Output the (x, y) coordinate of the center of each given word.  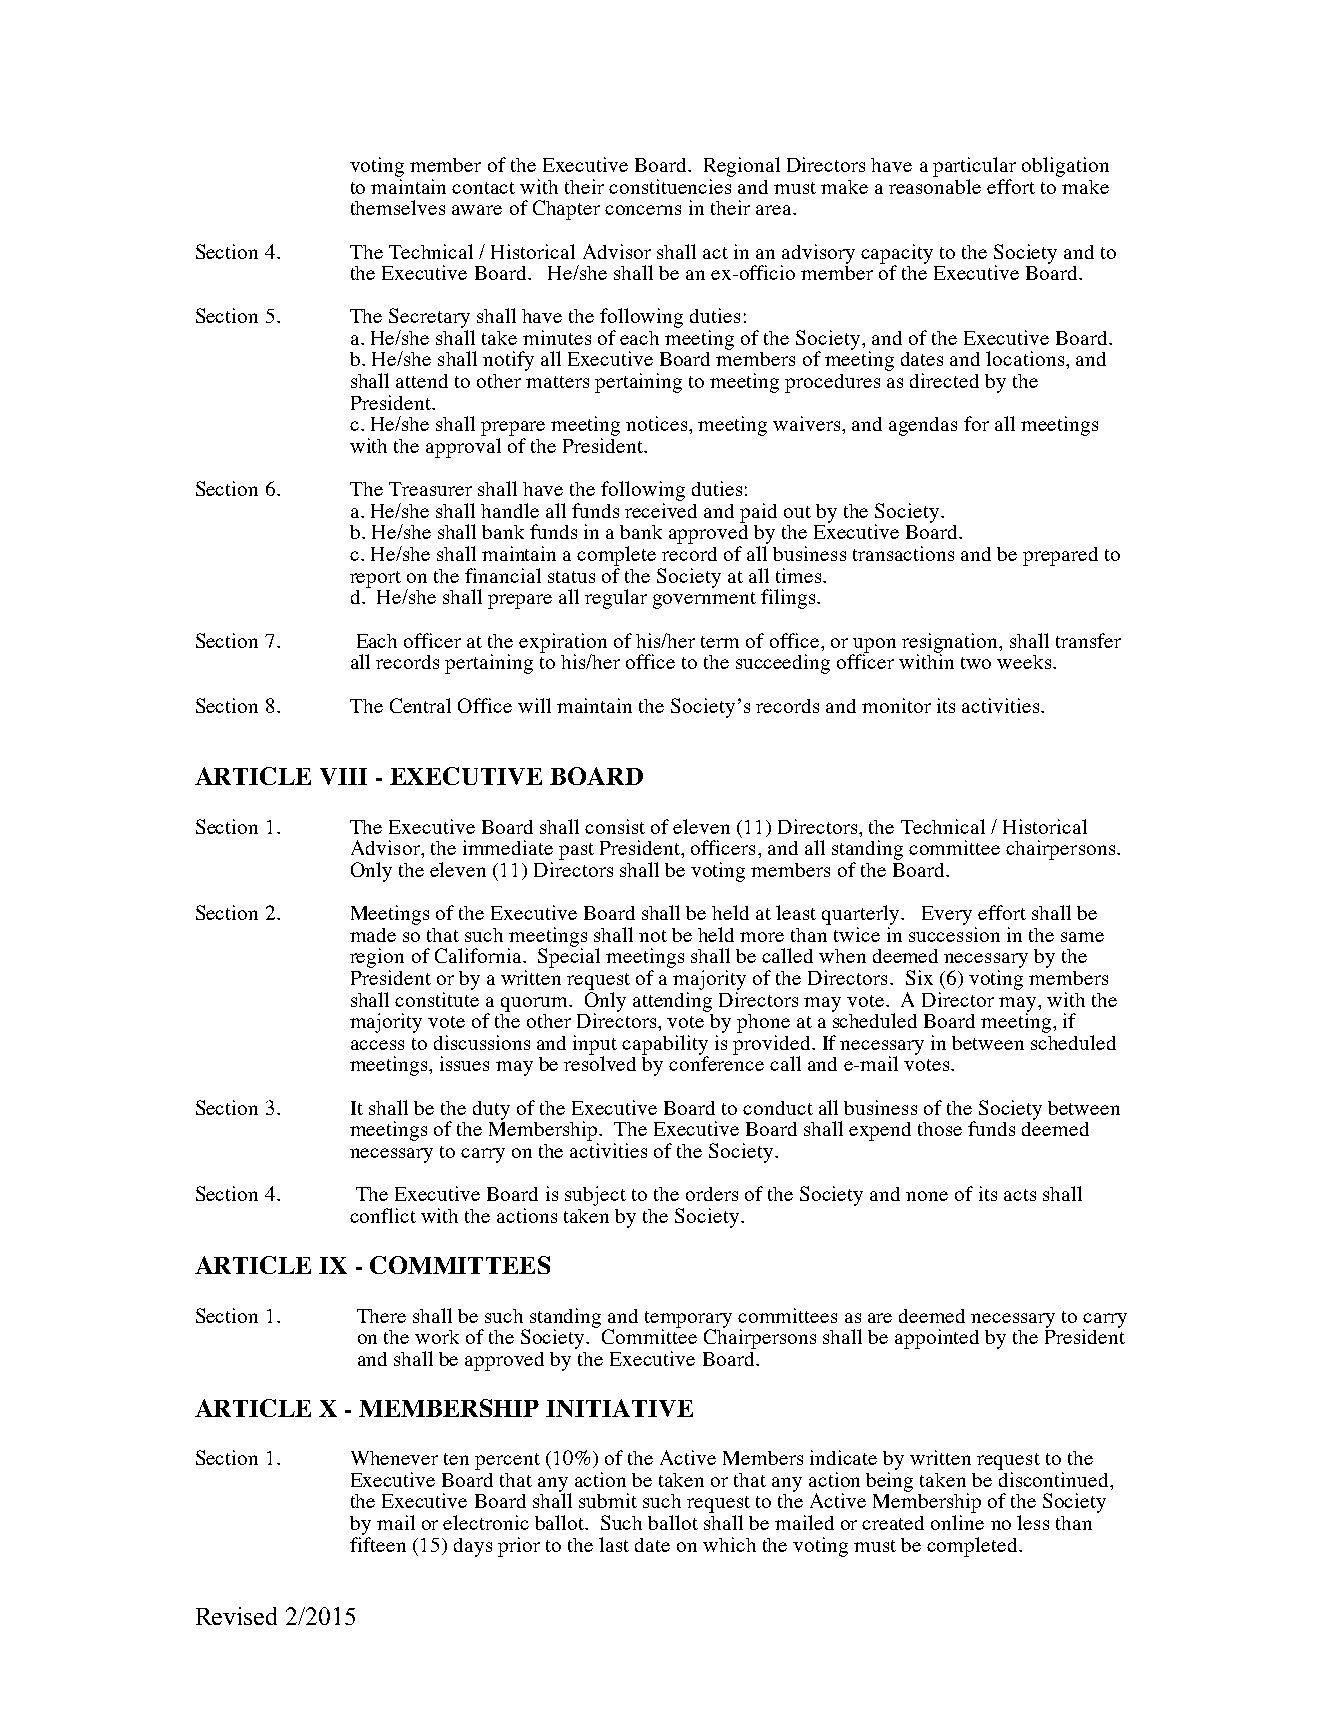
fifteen (378, 1544)
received (661, 510)
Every (947, 915)
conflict (383, 1215)
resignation (951, 644)
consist (615, 826)
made (373, 935)
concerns (643, 210)
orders (712, 1194)
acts (1020, 1195)
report (375, 579)
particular (974, 167)
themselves (398, 207)
